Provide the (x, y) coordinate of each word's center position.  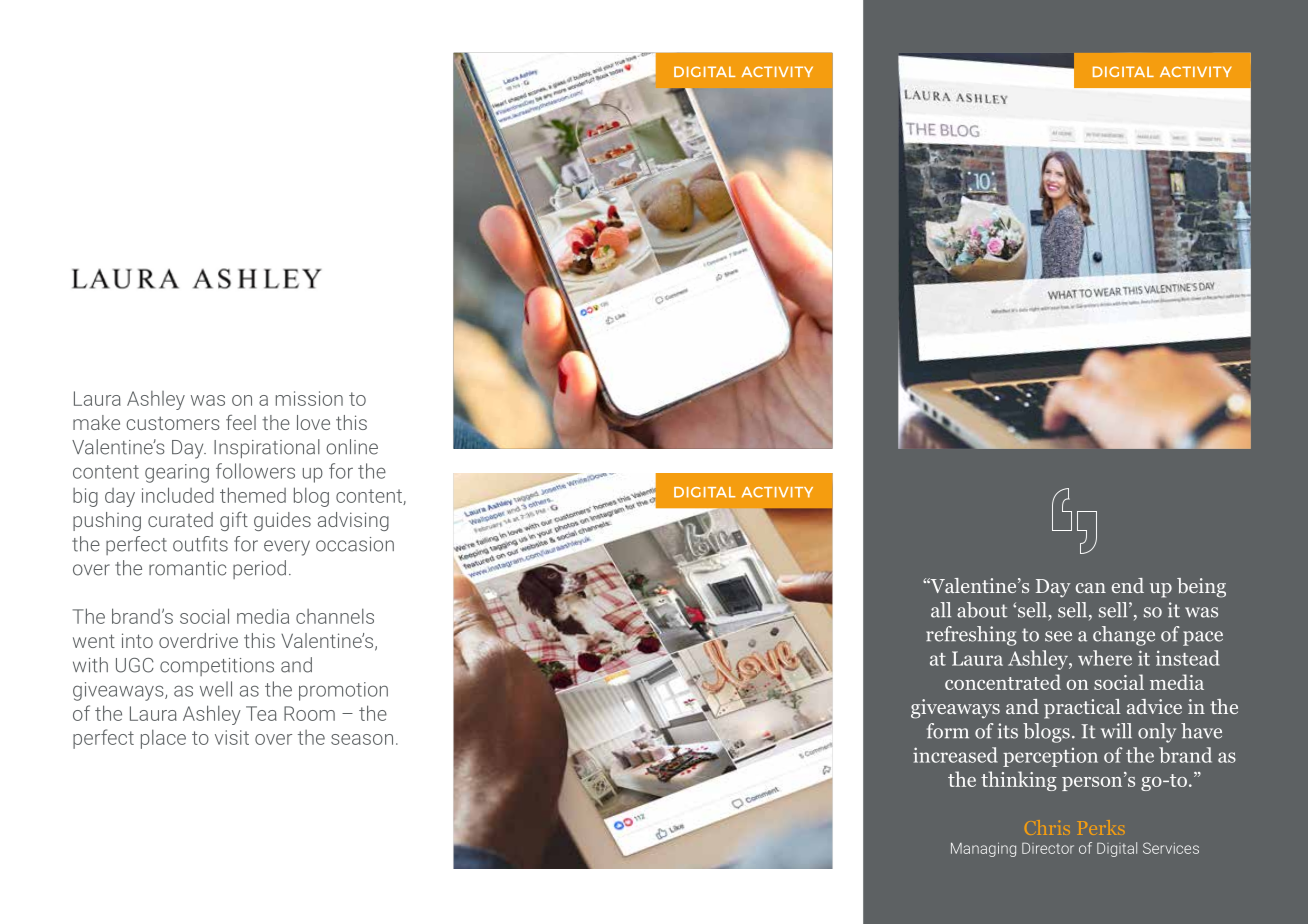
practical (1082, 709)
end (1128, 585)
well (216, 689)
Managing (983, 849)
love (313, 422)
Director (1048, 848)
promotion (343, 691)
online (352, 447)
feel (241, 422)
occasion (355, 544)
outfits (200, 544)
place (163, 739)
